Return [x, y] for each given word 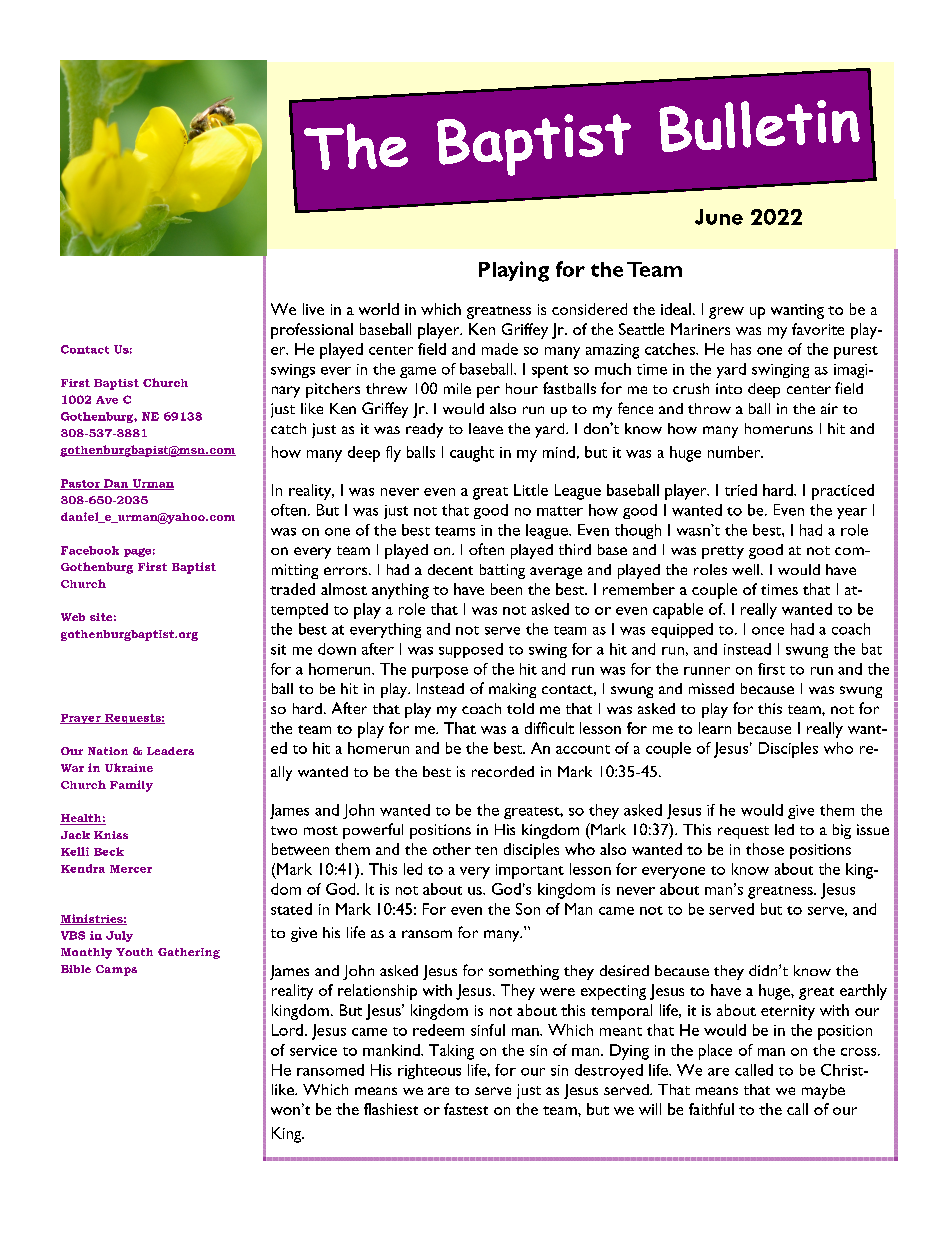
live [313, 309]
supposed [471, 650]
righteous [429, 1071]
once [768, 631]
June [719, 217]
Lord [287, 1030]
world [379, 309]
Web [73, 617]
